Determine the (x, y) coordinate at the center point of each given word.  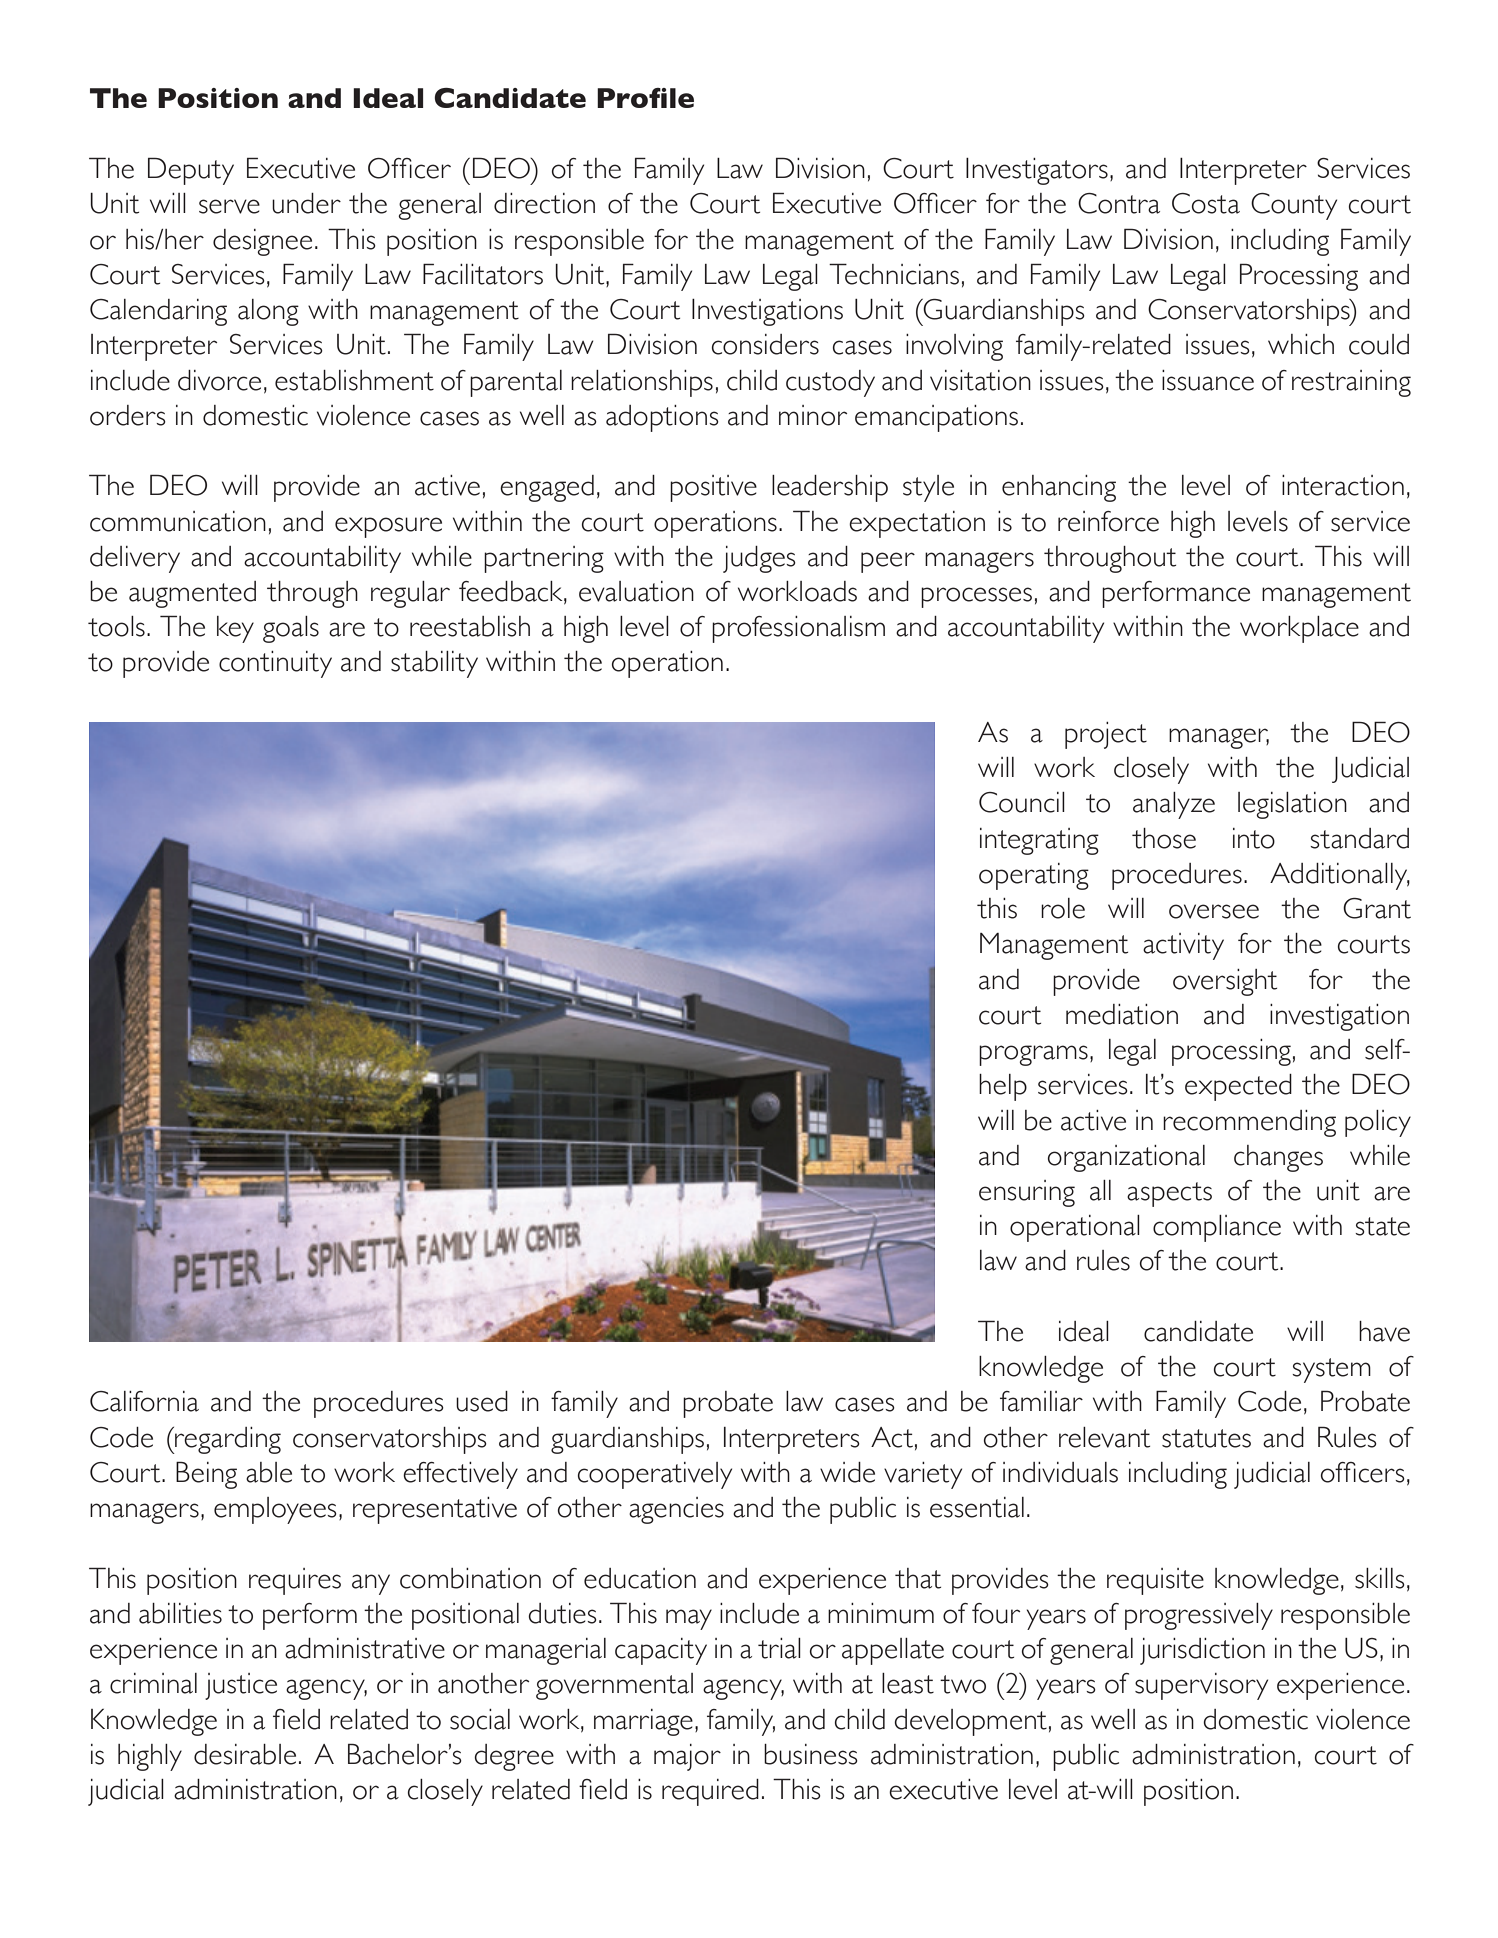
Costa (1206, 203)
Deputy (191, 171)
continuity (275, 664)
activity (1183, 946)
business (811, 1754)
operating (1034, 876)
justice (241, 1686)
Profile (645, 98)
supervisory (1201, 1686)
